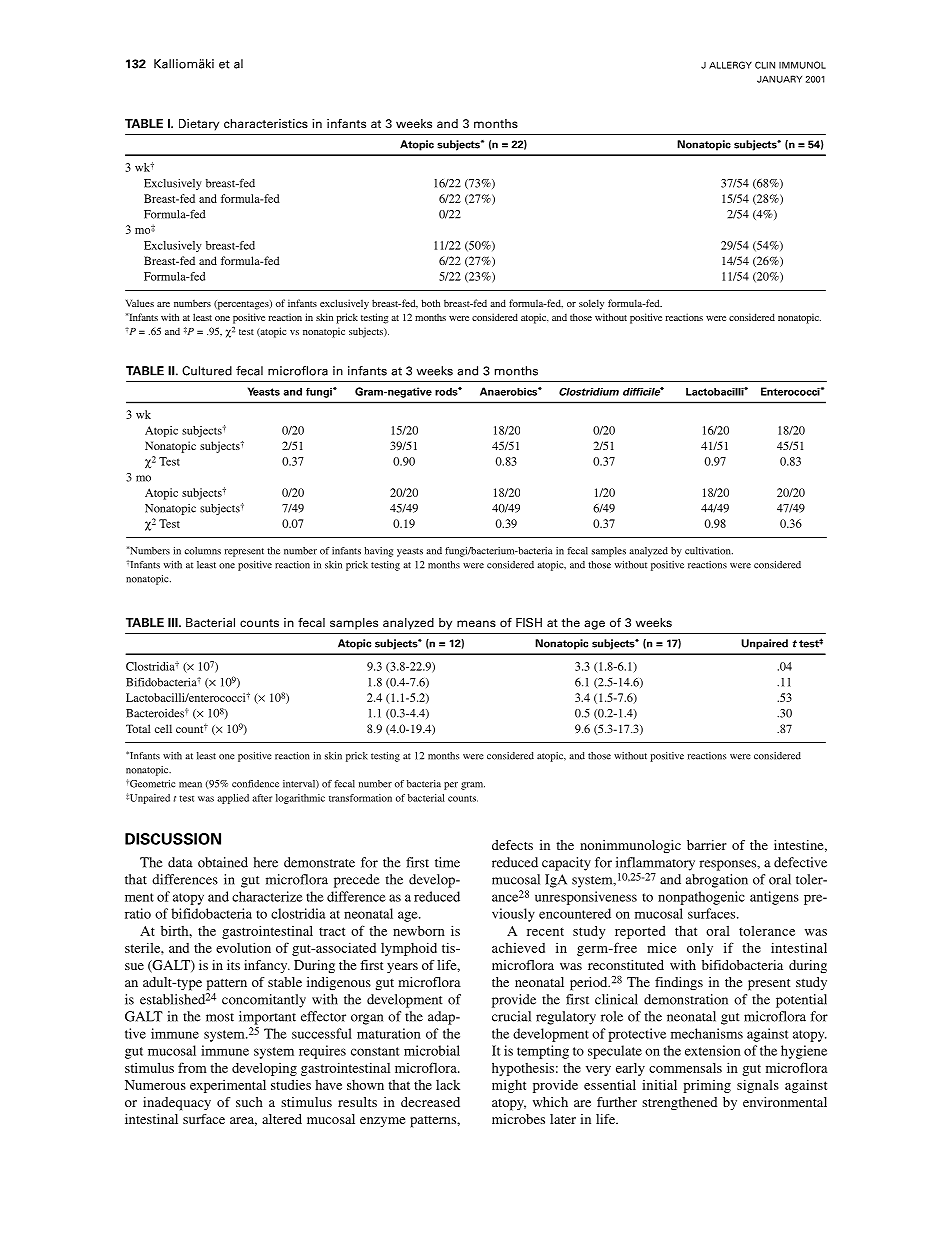 The width and height of the document is (952, 1233). I want to click on ALLERGY, so click(730, 65).
